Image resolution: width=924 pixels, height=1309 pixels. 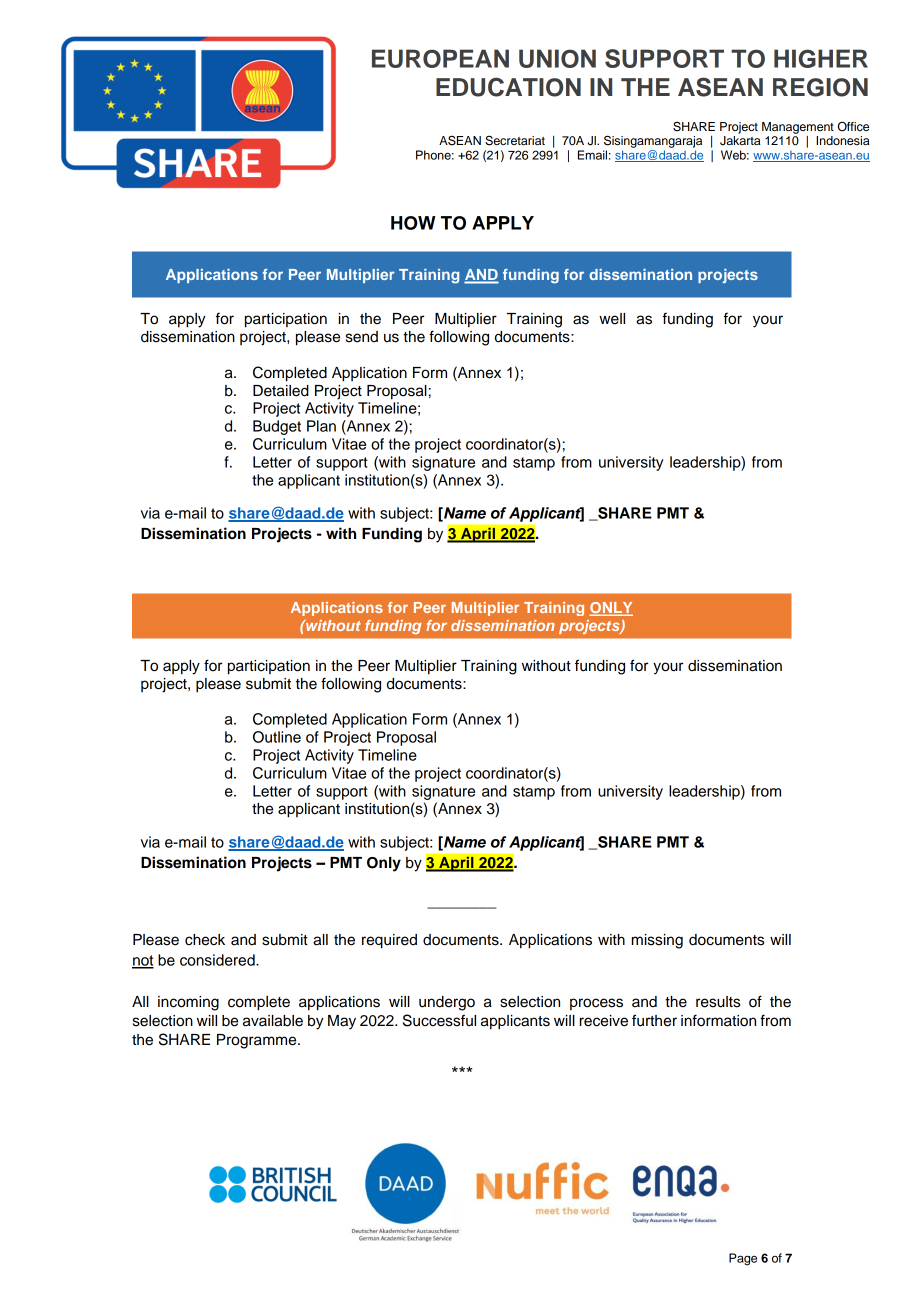 What do you see at coordinates (657, 941) in the screenshot?
I see `missing` at bounding box center [657, 941].
